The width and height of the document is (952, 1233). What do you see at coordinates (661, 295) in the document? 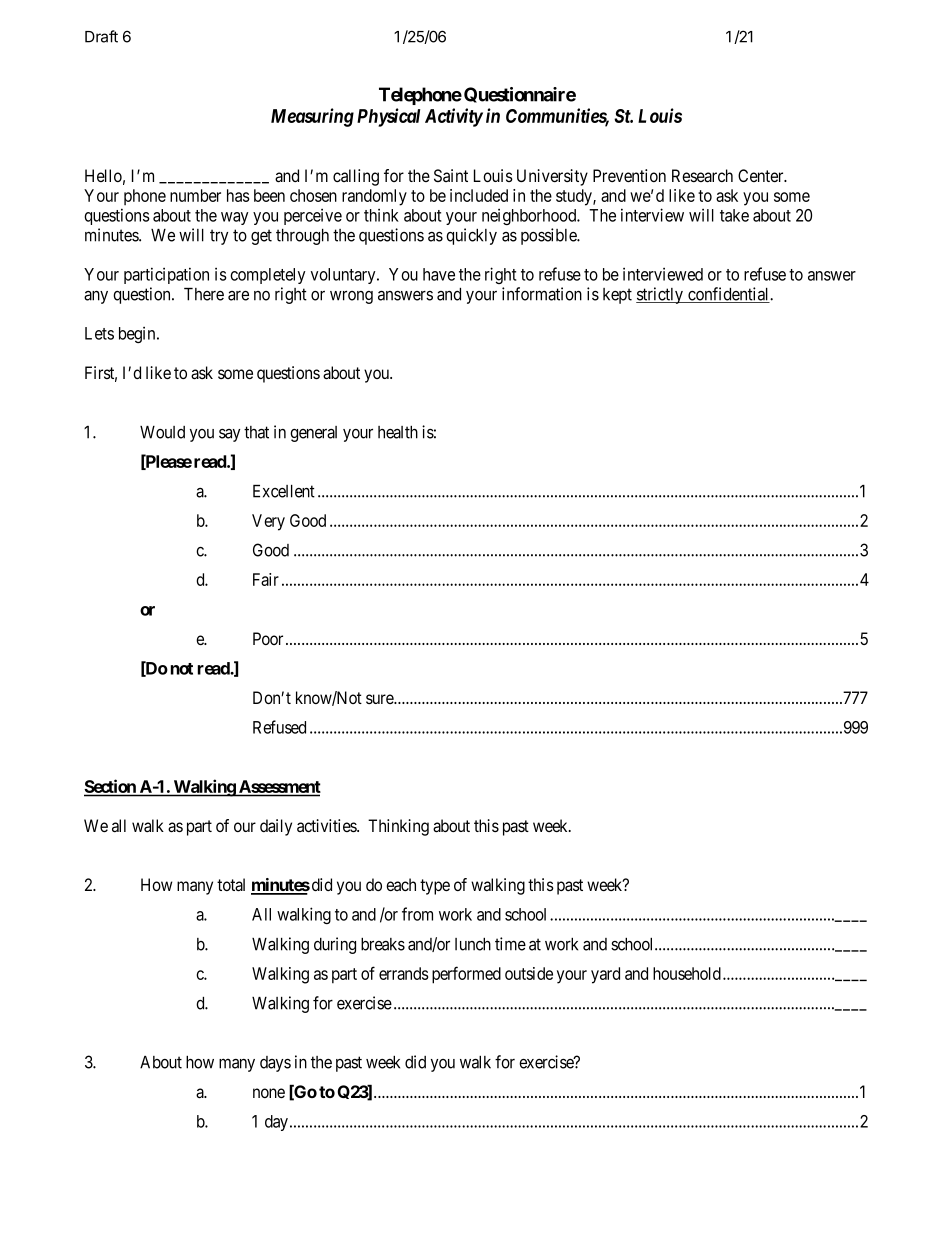
I see `strictly` at bounding box center [661, 295].
